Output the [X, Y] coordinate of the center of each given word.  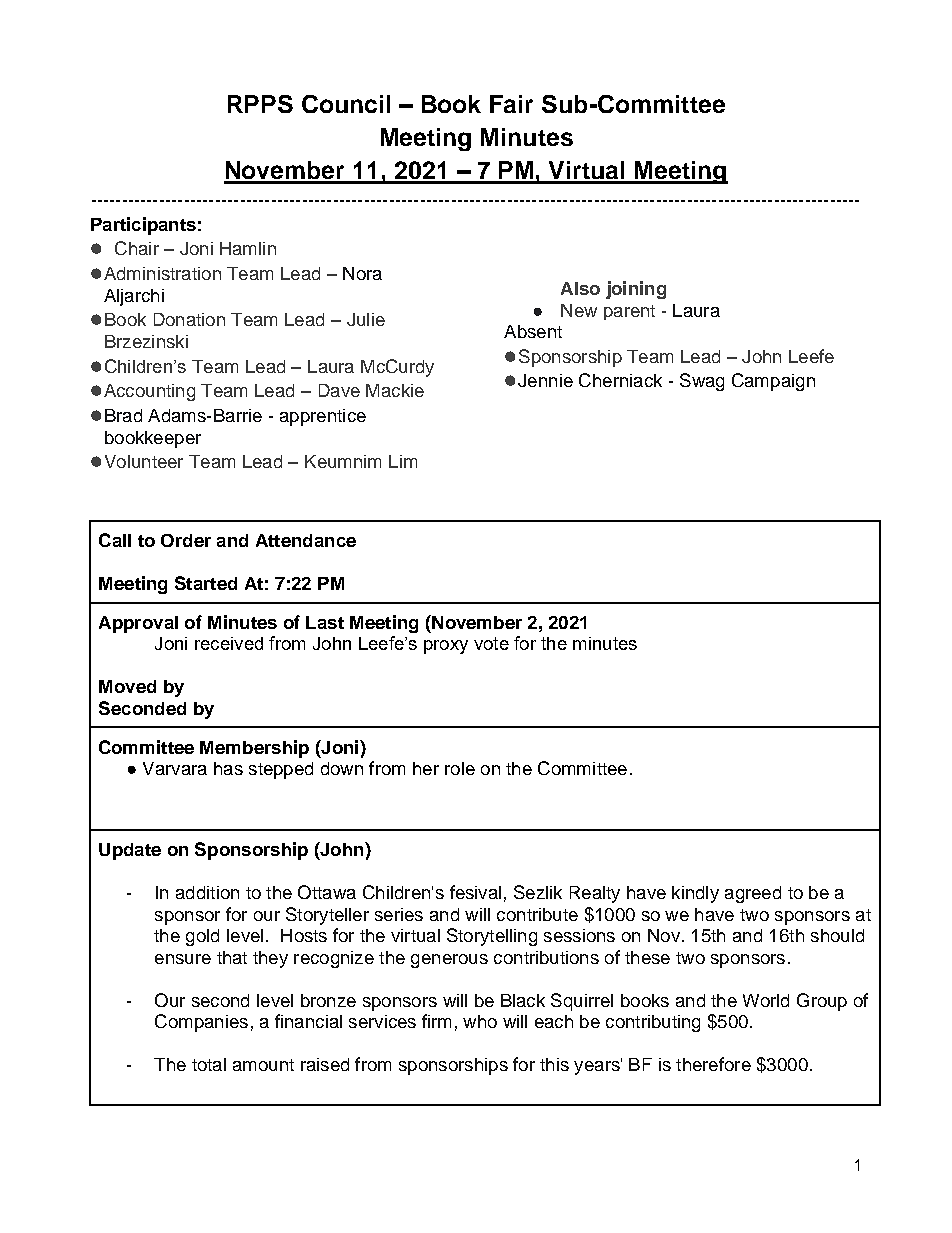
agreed [753, 894]
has [228, 768]
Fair [511, 104]
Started [206, 583]
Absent [533, 331]
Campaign [773, 382]
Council [346, 104]
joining [636, 290]
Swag [702, 382]
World [766, 1000]
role [460, 768]
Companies [201, 1023]
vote [491, 643]
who [480, 1021]
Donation [189, 319]
